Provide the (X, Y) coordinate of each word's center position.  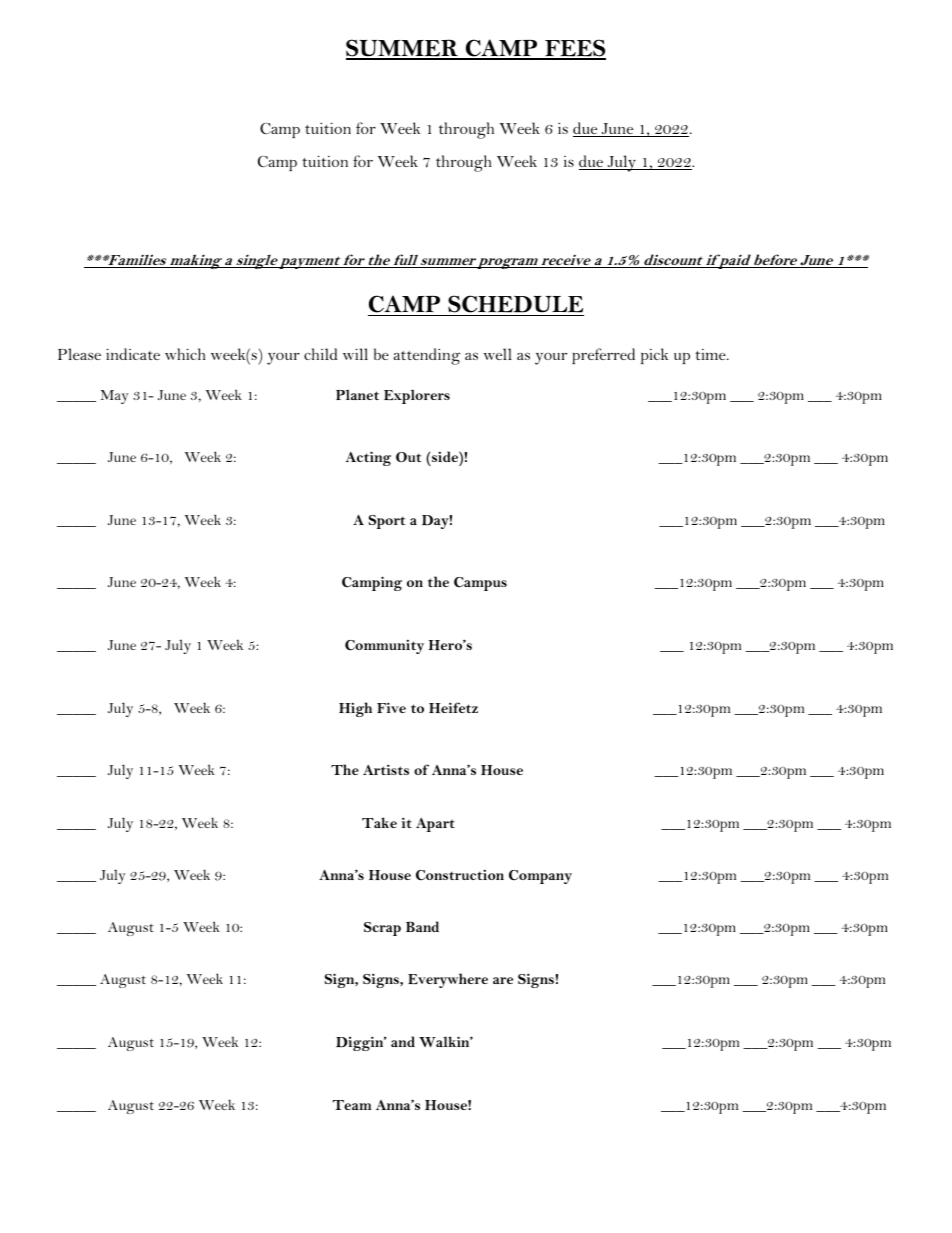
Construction (460, 874)
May (114, 397)
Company (540, 877)
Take (379, 822)
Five (391, 707)
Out (408, 457)
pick (655, 356)
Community (384, 646)
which (185, 354)
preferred (603, 356)
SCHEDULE (515, 304)
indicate (133, 354)
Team (352, 1105)
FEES (574, 49)
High (355, 709)
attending (427, 356)
